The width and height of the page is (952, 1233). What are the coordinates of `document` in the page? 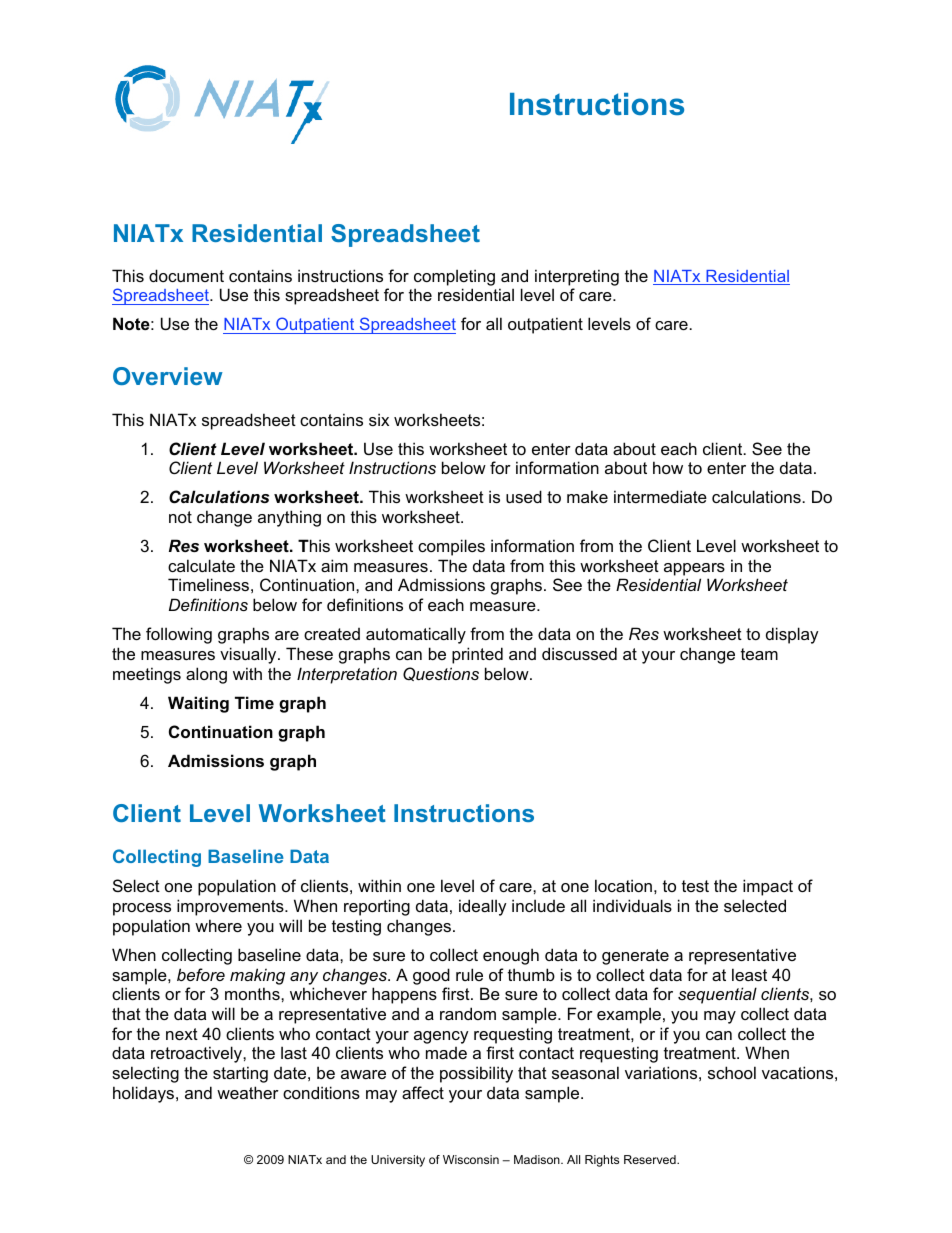 It's located at (186, 275).
